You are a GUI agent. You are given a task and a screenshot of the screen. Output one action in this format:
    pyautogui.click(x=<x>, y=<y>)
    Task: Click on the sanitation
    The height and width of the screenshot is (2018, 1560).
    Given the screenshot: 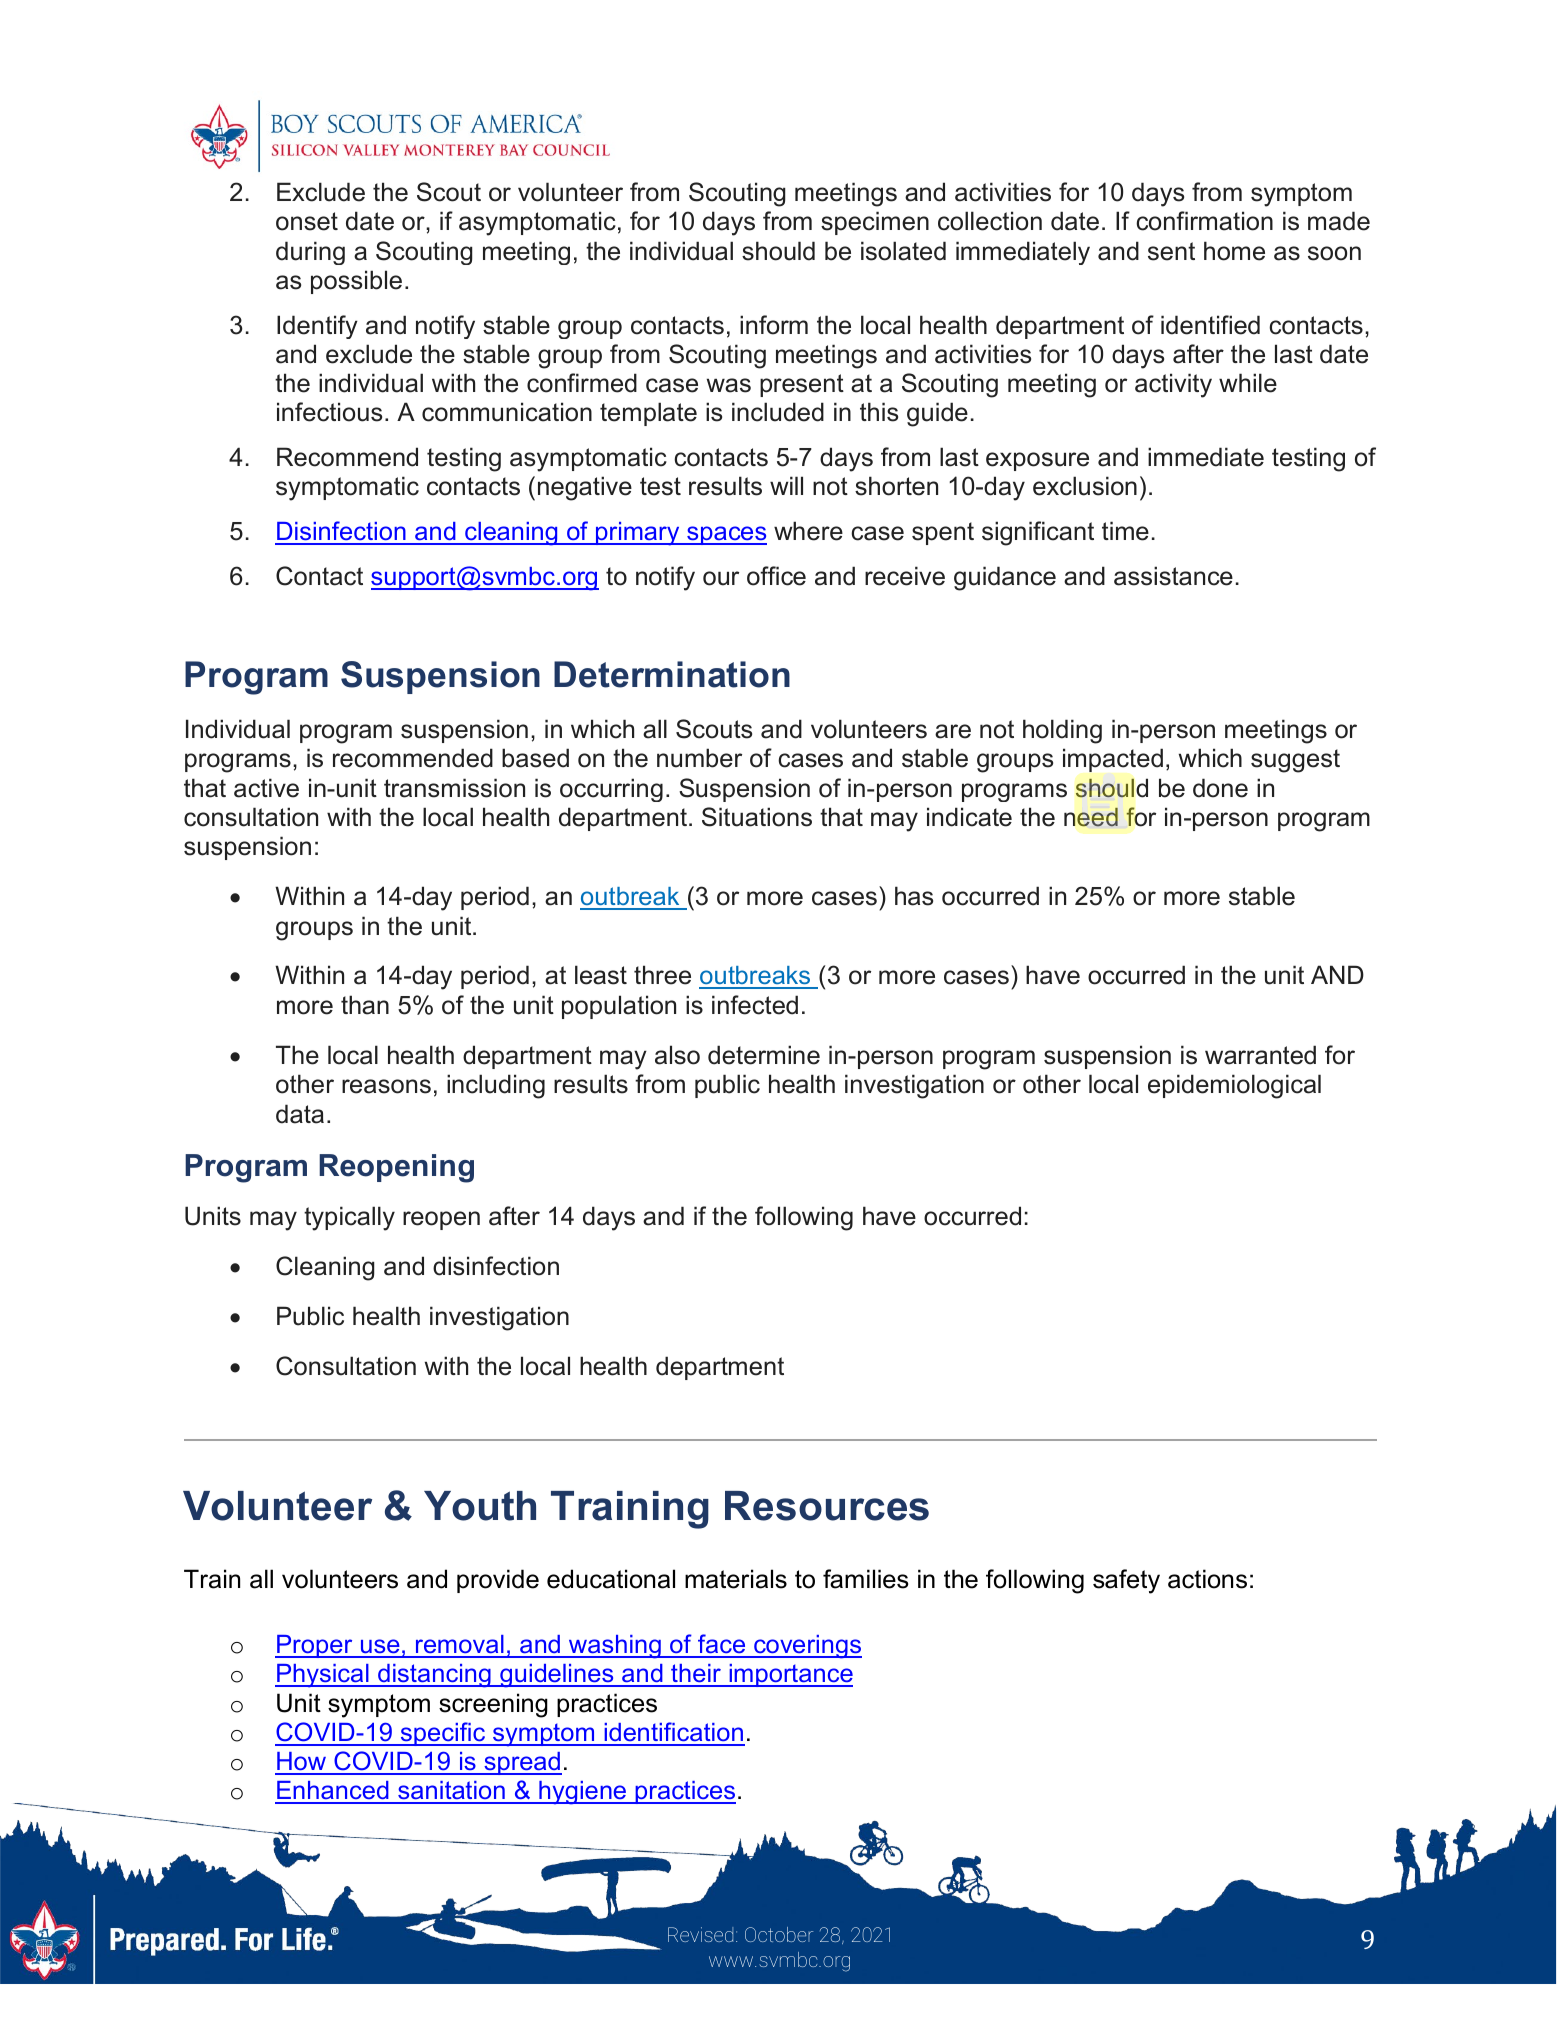 What is the action you would take?
    pyautogui.click(x=451, y=1792)
